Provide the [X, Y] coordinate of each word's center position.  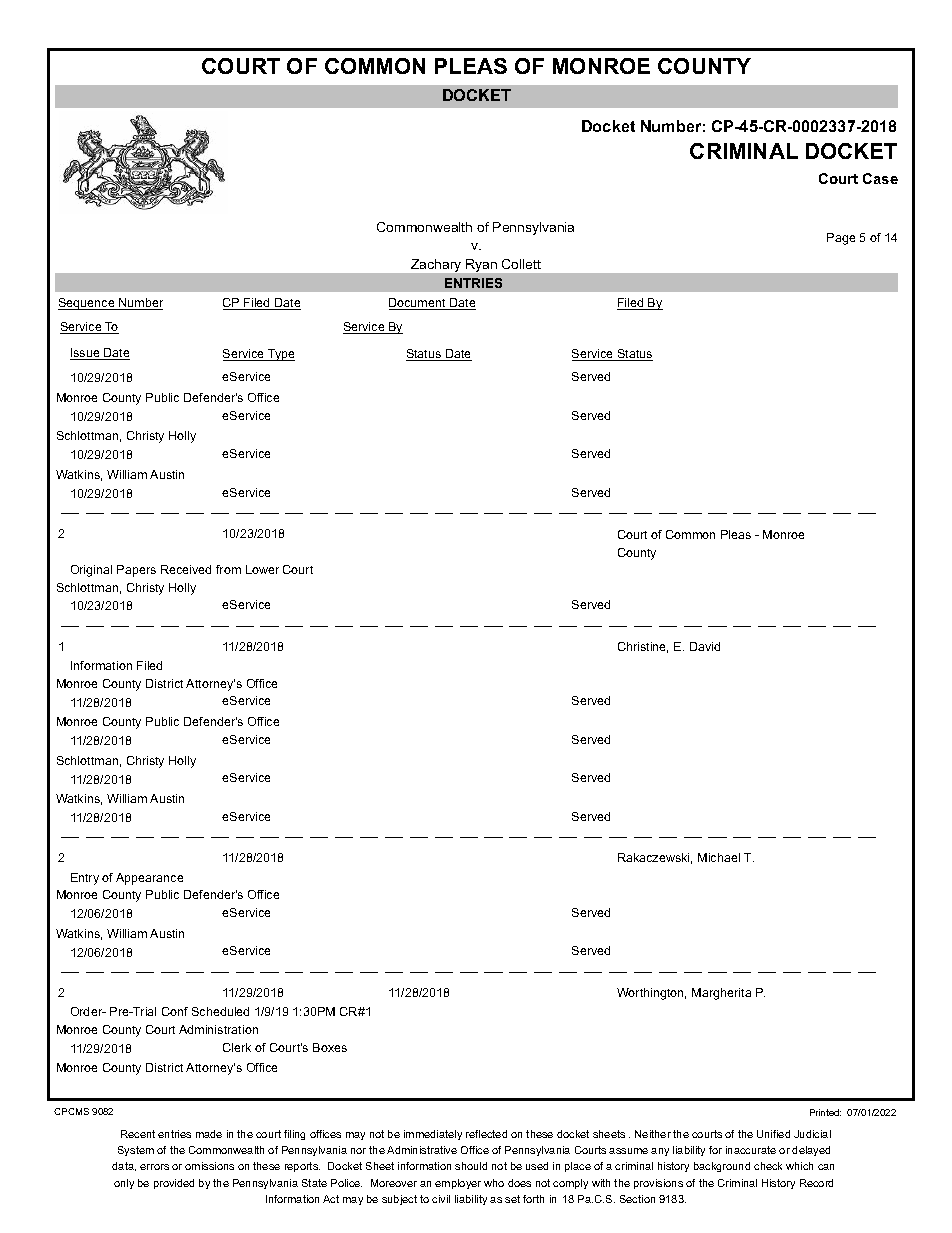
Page [841, 239]
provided [174, 1184]
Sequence [87, 304]
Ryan [481, 265]
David [705, 646]
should [471, 1166]
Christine [643, 647]
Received [186, 569]
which [799, 1166]
